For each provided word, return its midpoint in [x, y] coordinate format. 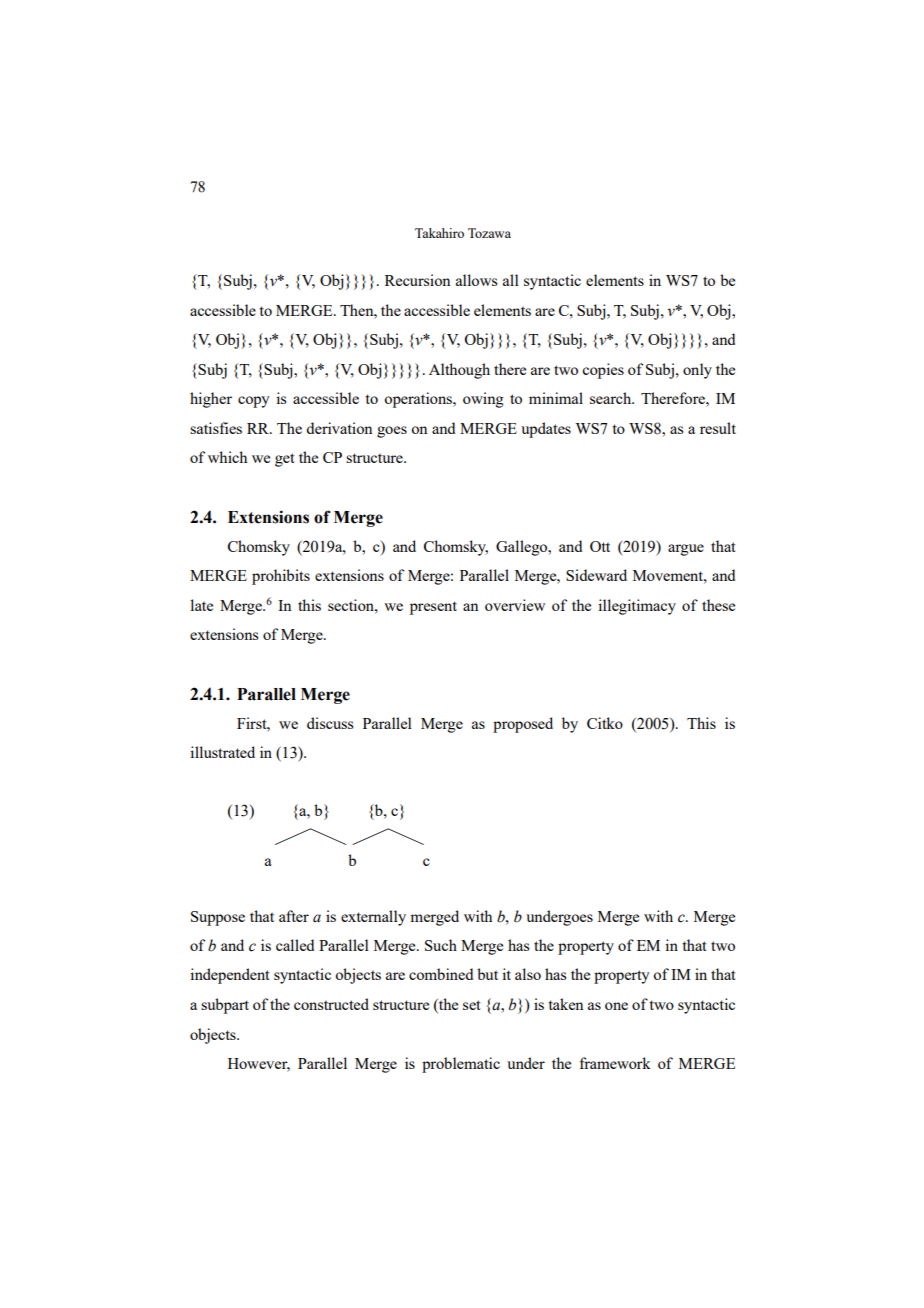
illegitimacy [637, 607]
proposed [523, 725]
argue [686, 550]
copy [254, 402]
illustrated [222, 752]
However [259, 1065]
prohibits [281, 577]
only [697, 371]
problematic [461, 1065]
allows [476, 280]
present [433, 608]
